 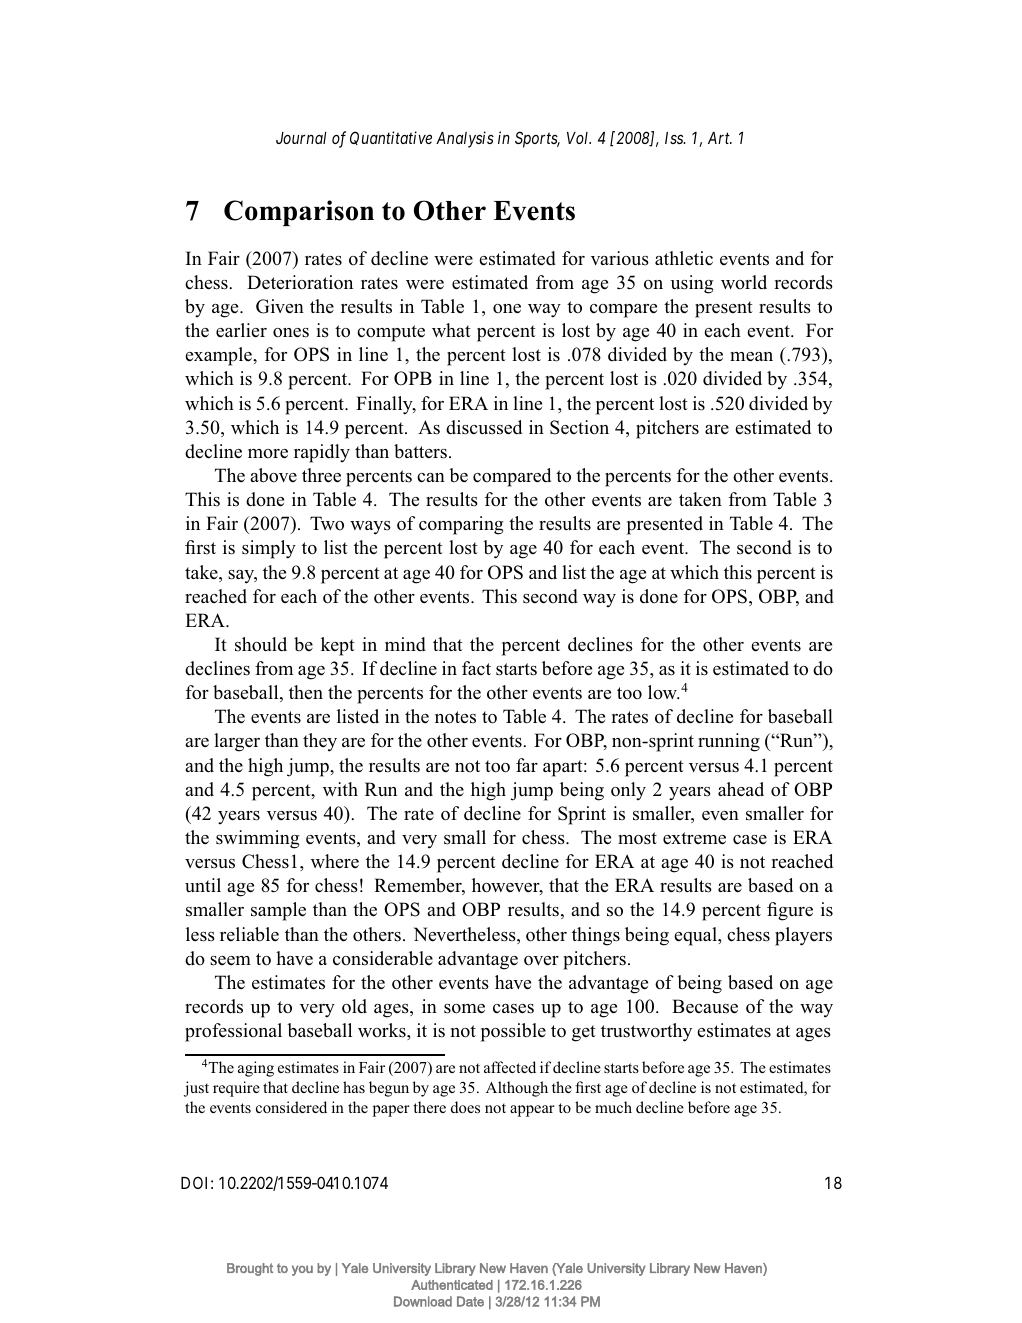 What do you see at coordinates (729, 742) in the image?
I see `running` at bounding box center [729, 742].
